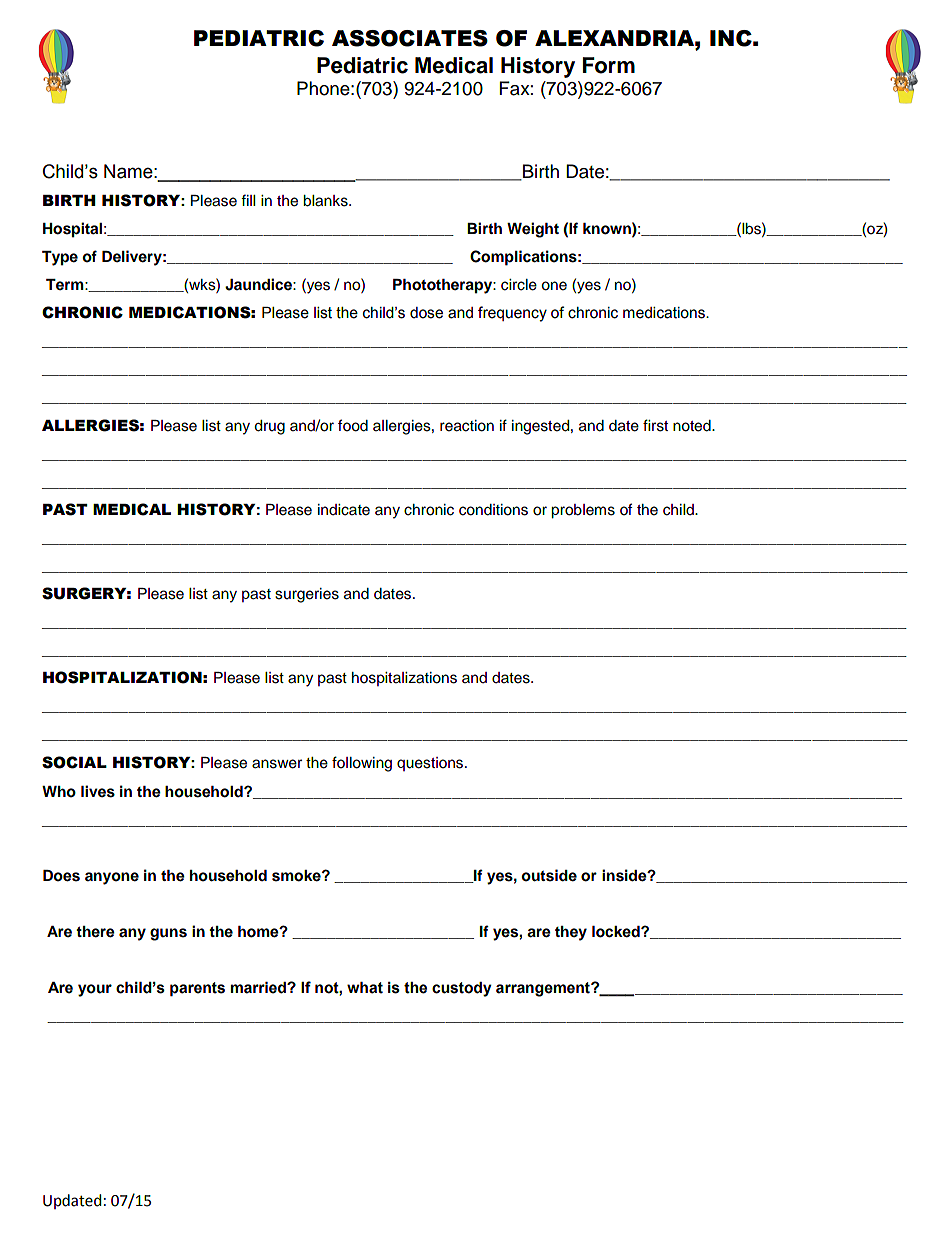 The width and height of the screenshot is (952, 1233). What do you see at coordinates (269, 427) in the screenshot?
I see `drug` at bounding box center [269, 427].
